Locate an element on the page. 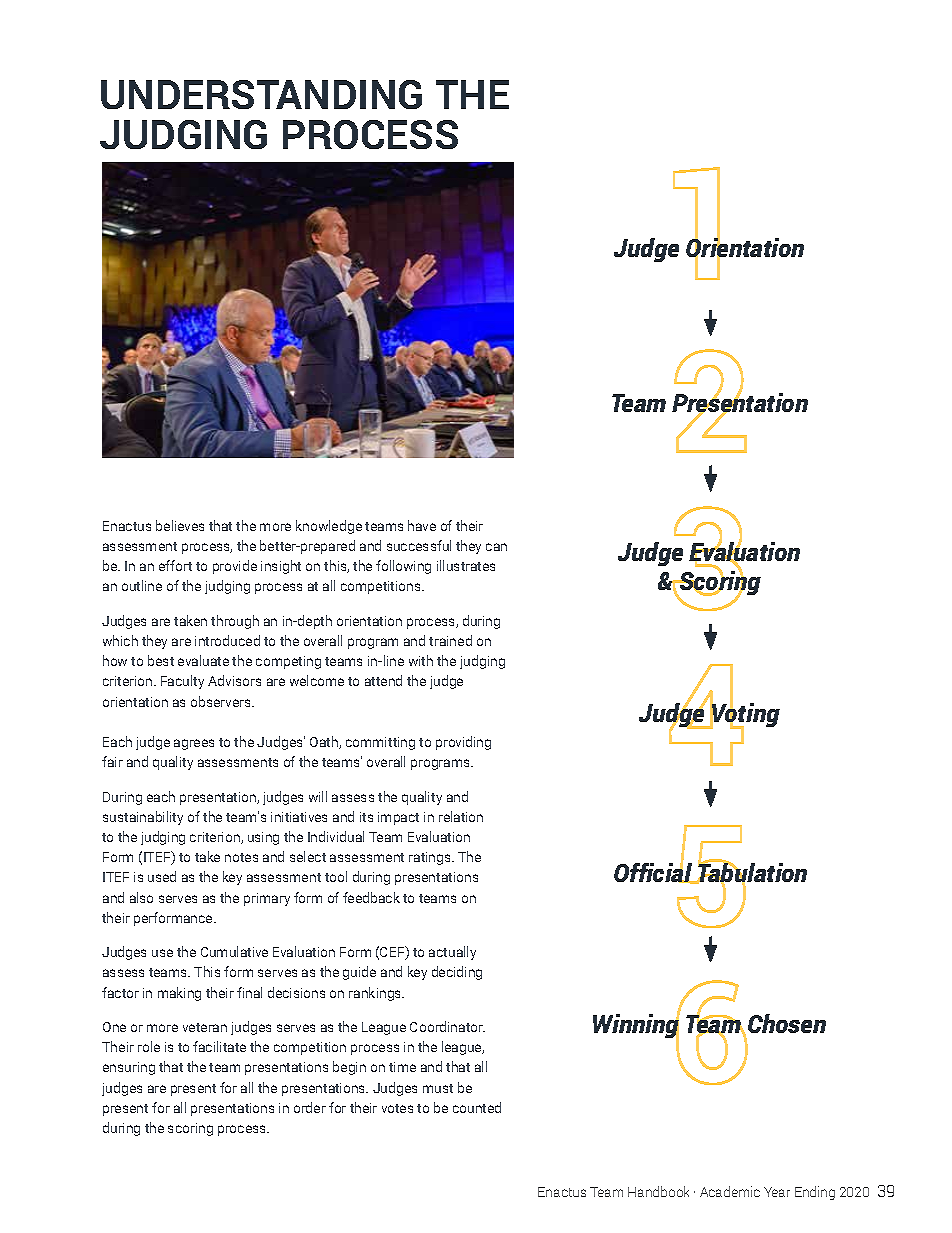  Academic is located at coordinates (730, 1191).
